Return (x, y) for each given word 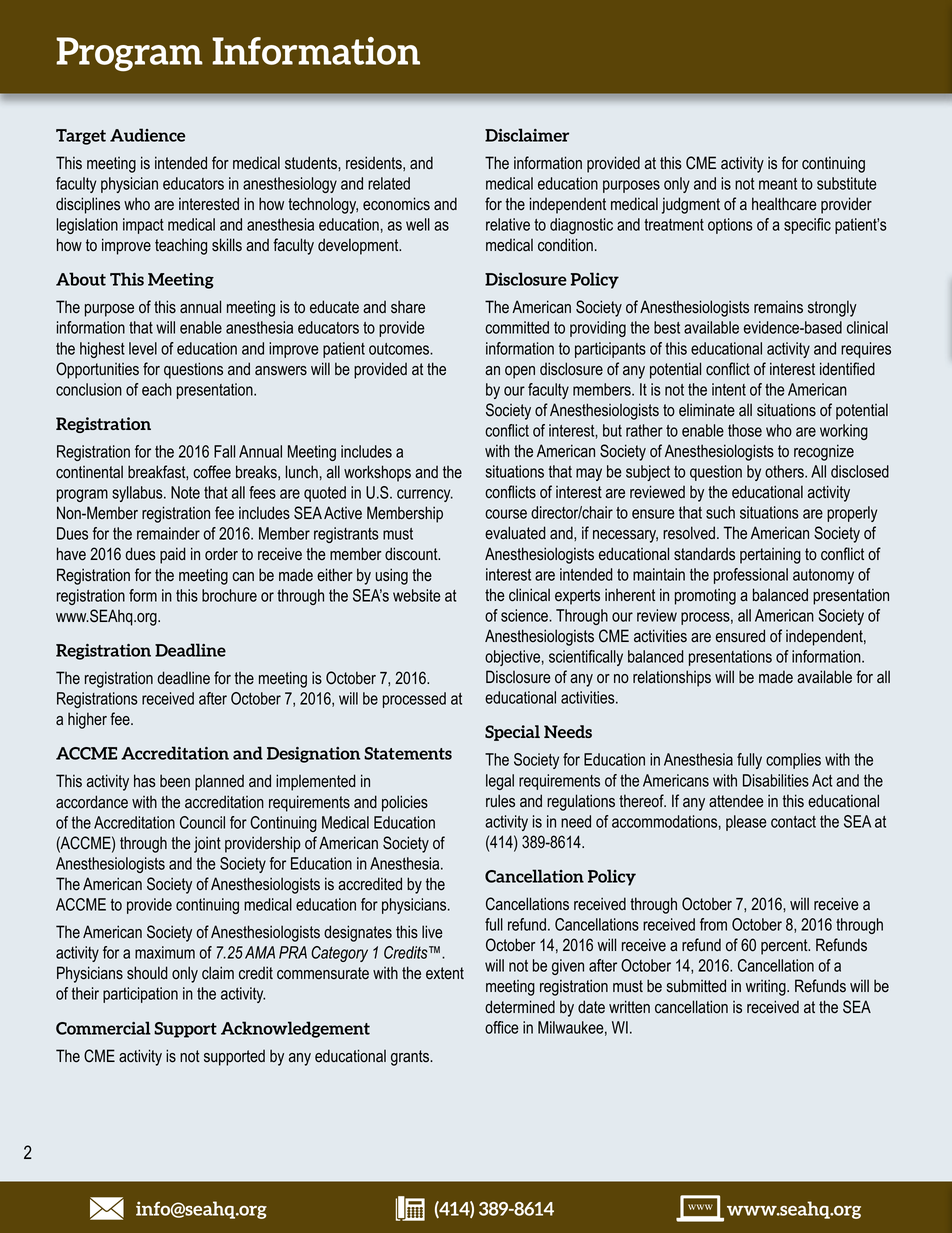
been (175, 781)
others (785, 471)
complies (793, 761)
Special (512, 733)
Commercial (103, 1028)
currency (425, 495)
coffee (212, 472)
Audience (147, 135)
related (389, 183)
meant (778, 184)
